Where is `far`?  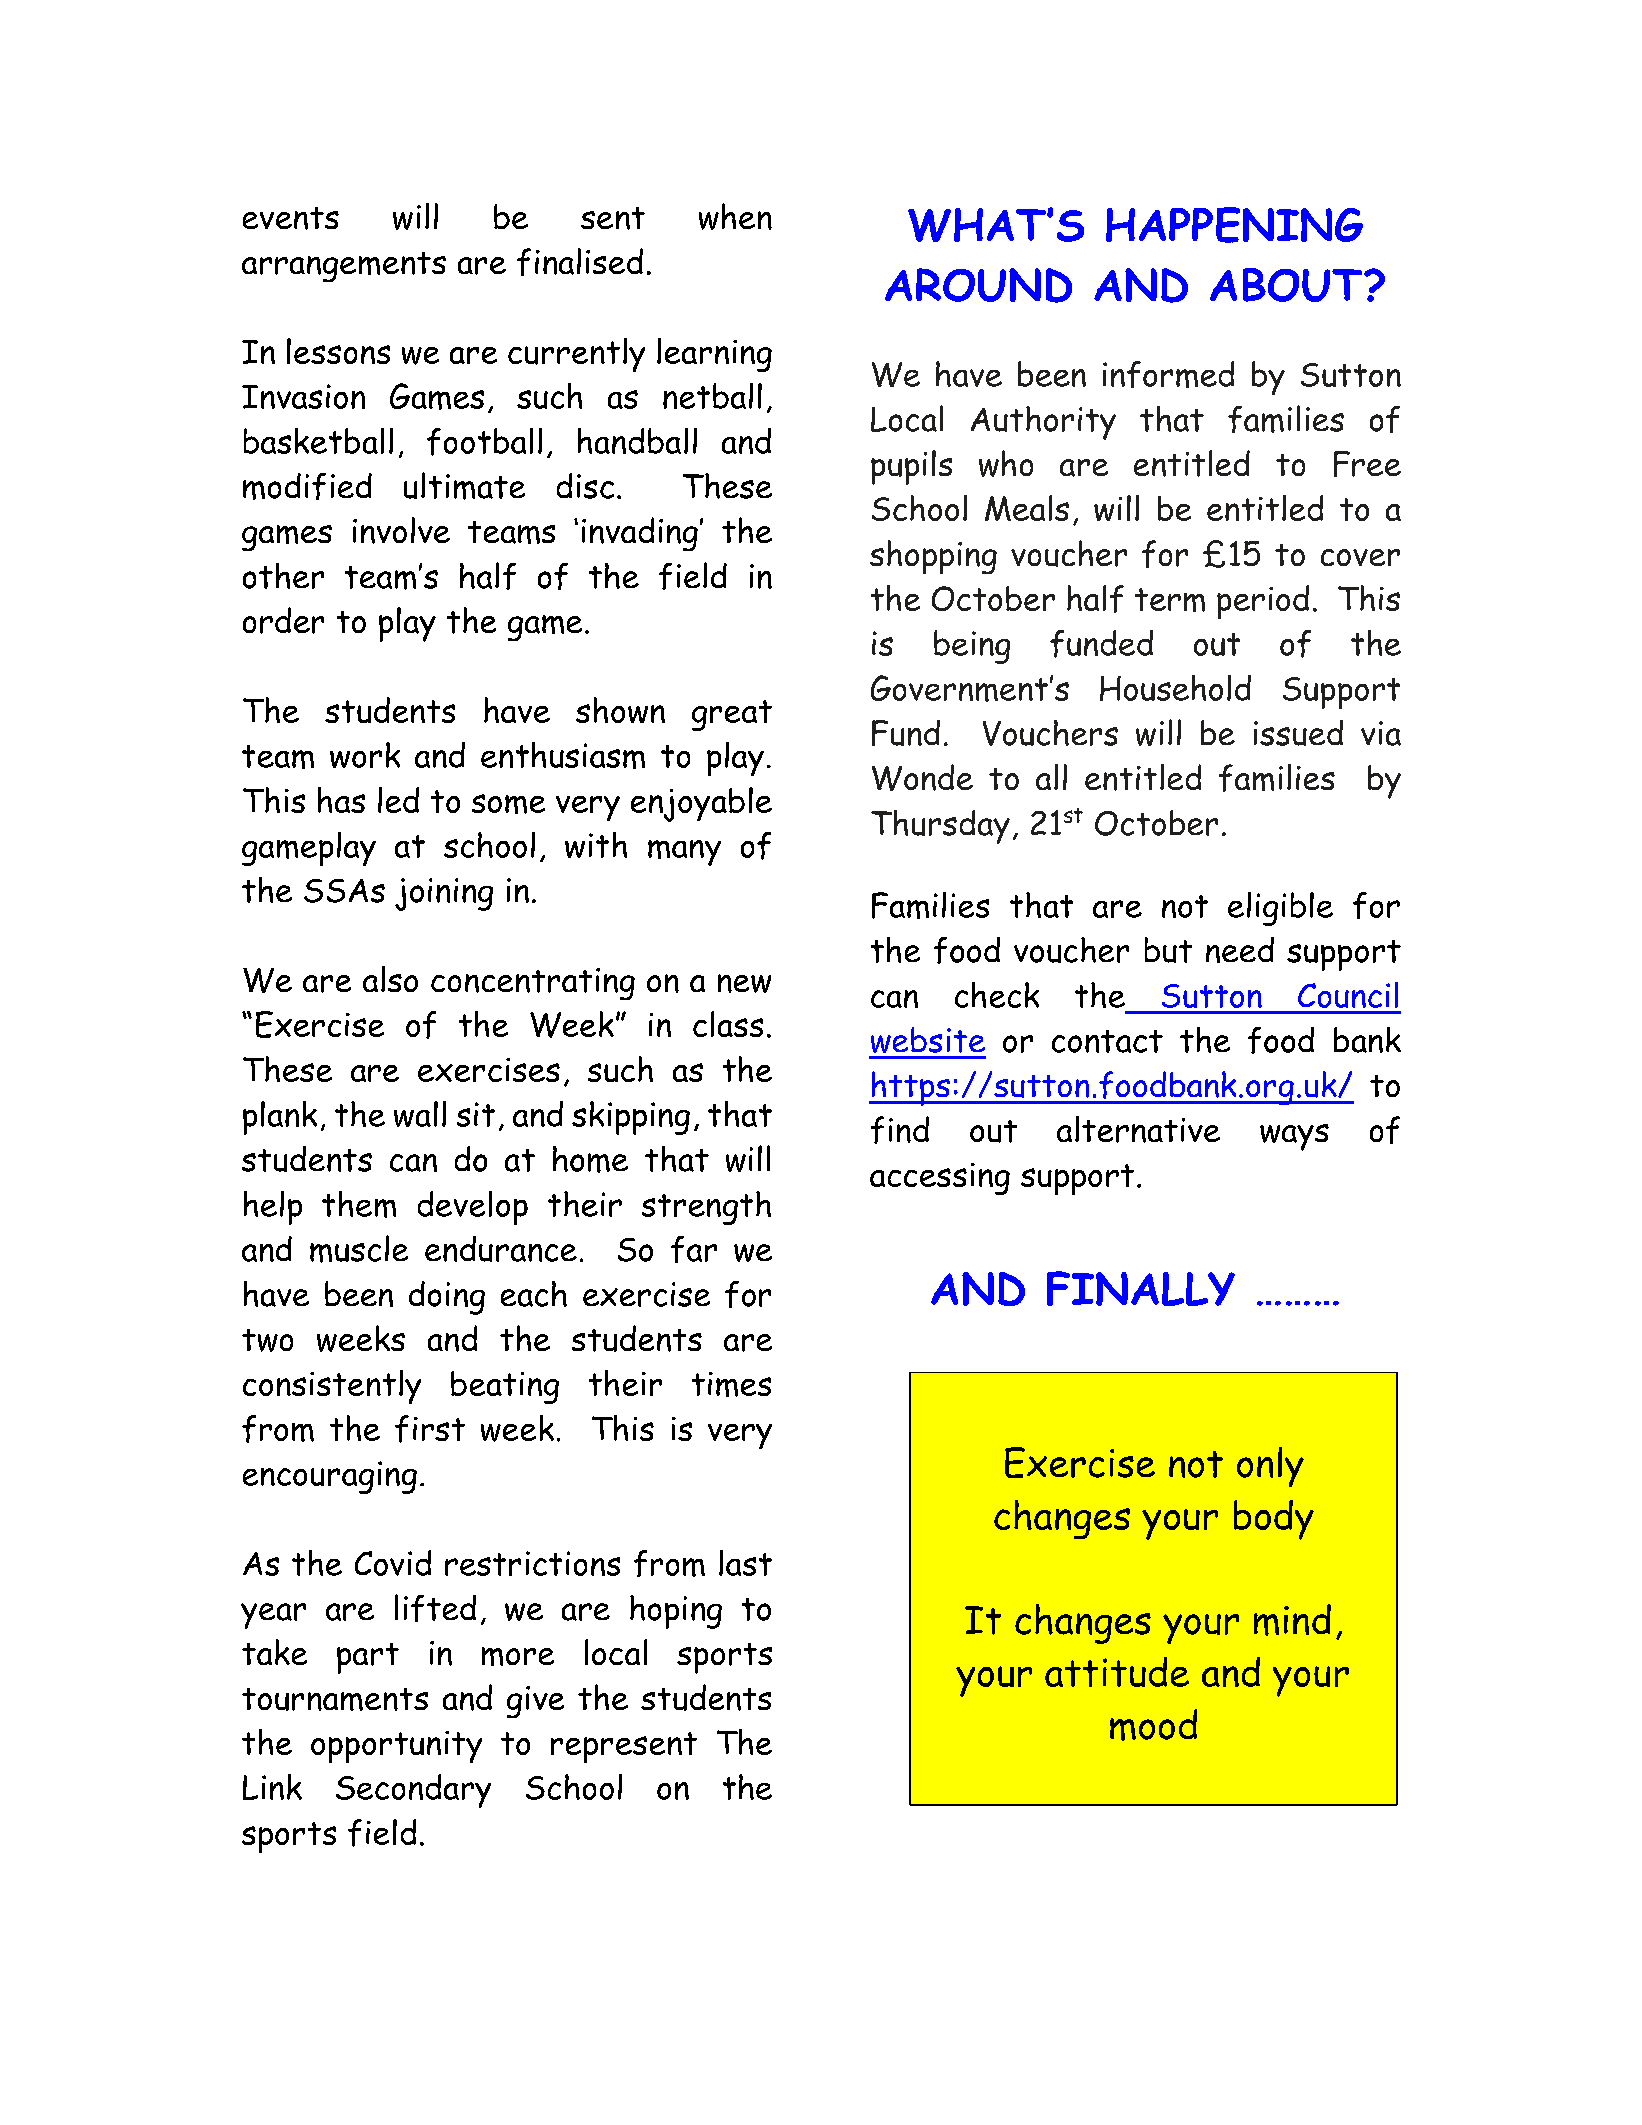
far is located at coordinates (694, 1249).
